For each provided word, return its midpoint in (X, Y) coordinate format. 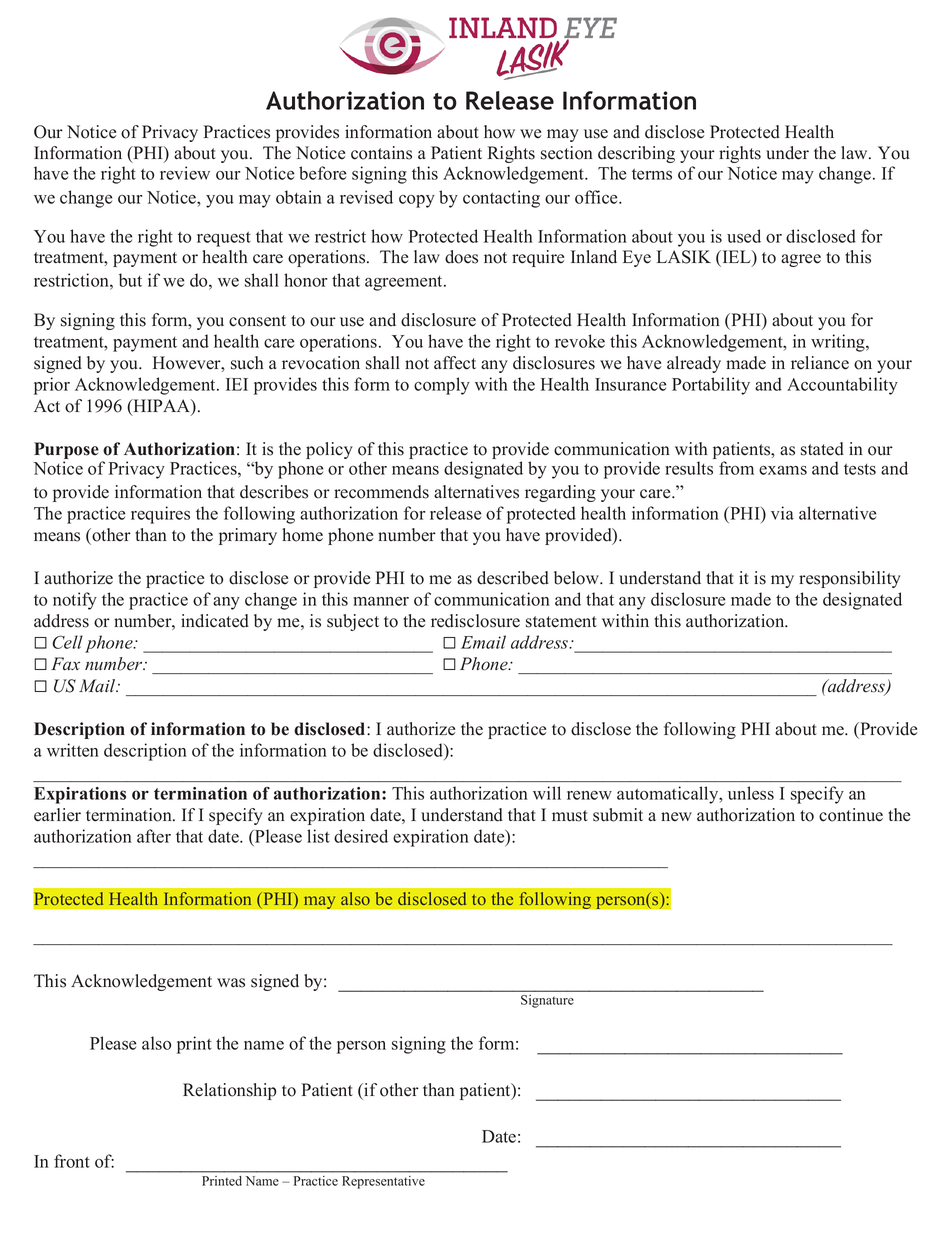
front (72, 1161)
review (185, 173)
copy (417, 201)
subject (353, 622)
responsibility (850, 579)
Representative (383, 1182)
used (744, 236)
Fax (65, 664)
